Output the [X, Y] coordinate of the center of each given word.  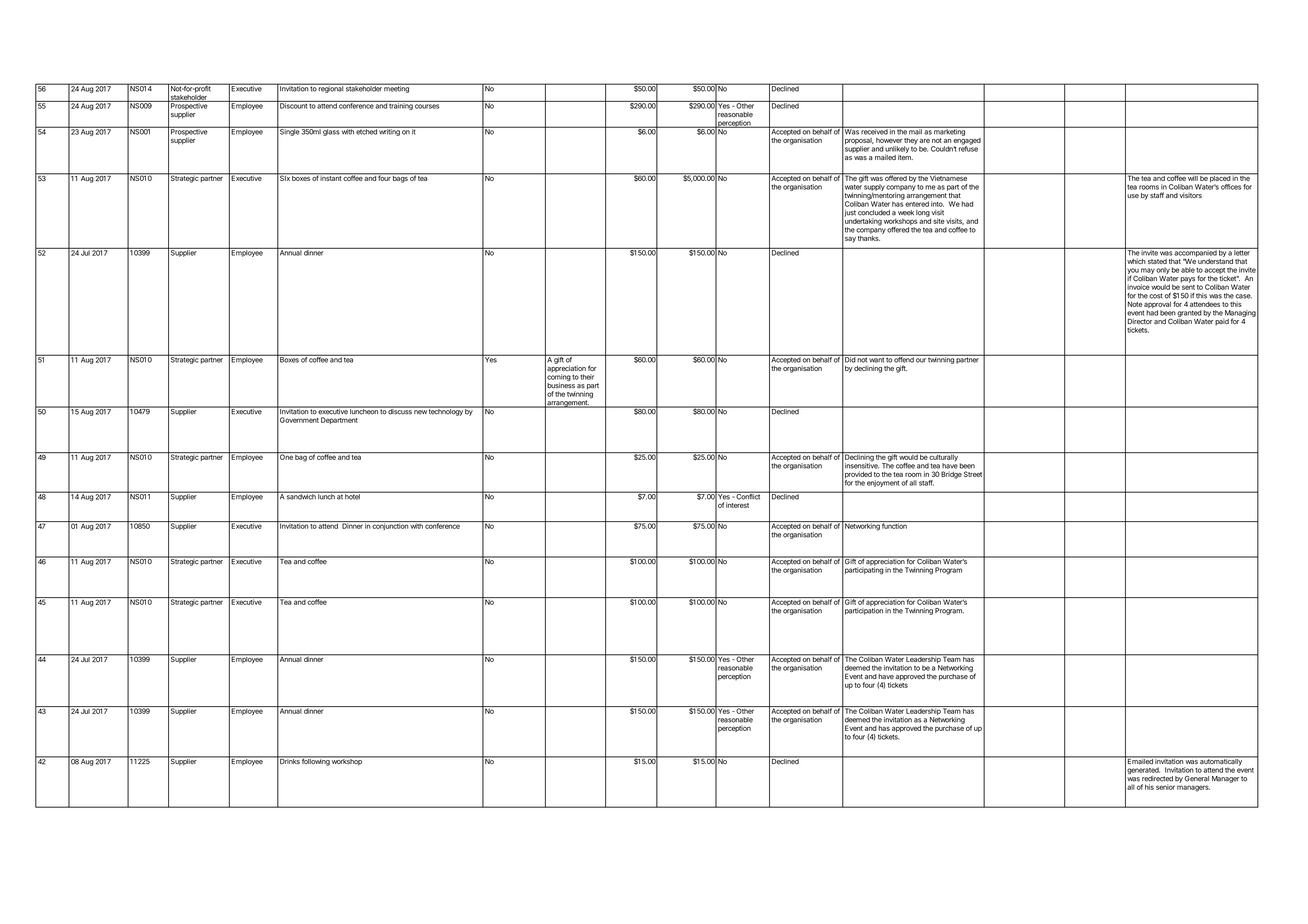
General [1197, 778]
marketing [949, 131]
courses [427, 106]
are [924, 141]
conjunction [390, 525]
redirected [1157, 779]
